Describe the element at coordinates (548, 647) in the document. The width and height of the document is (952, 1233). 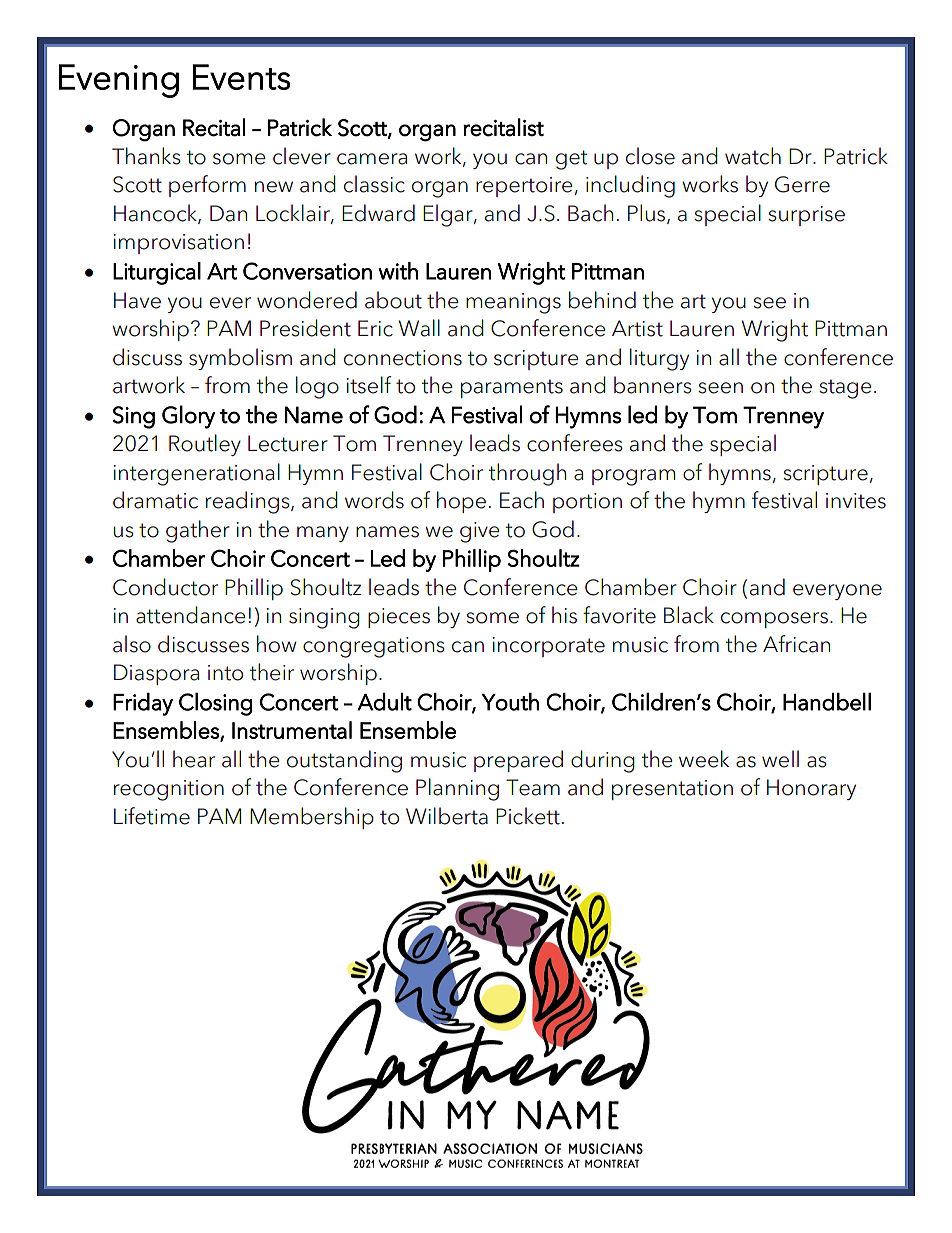
I see `incorporate` at that location.
